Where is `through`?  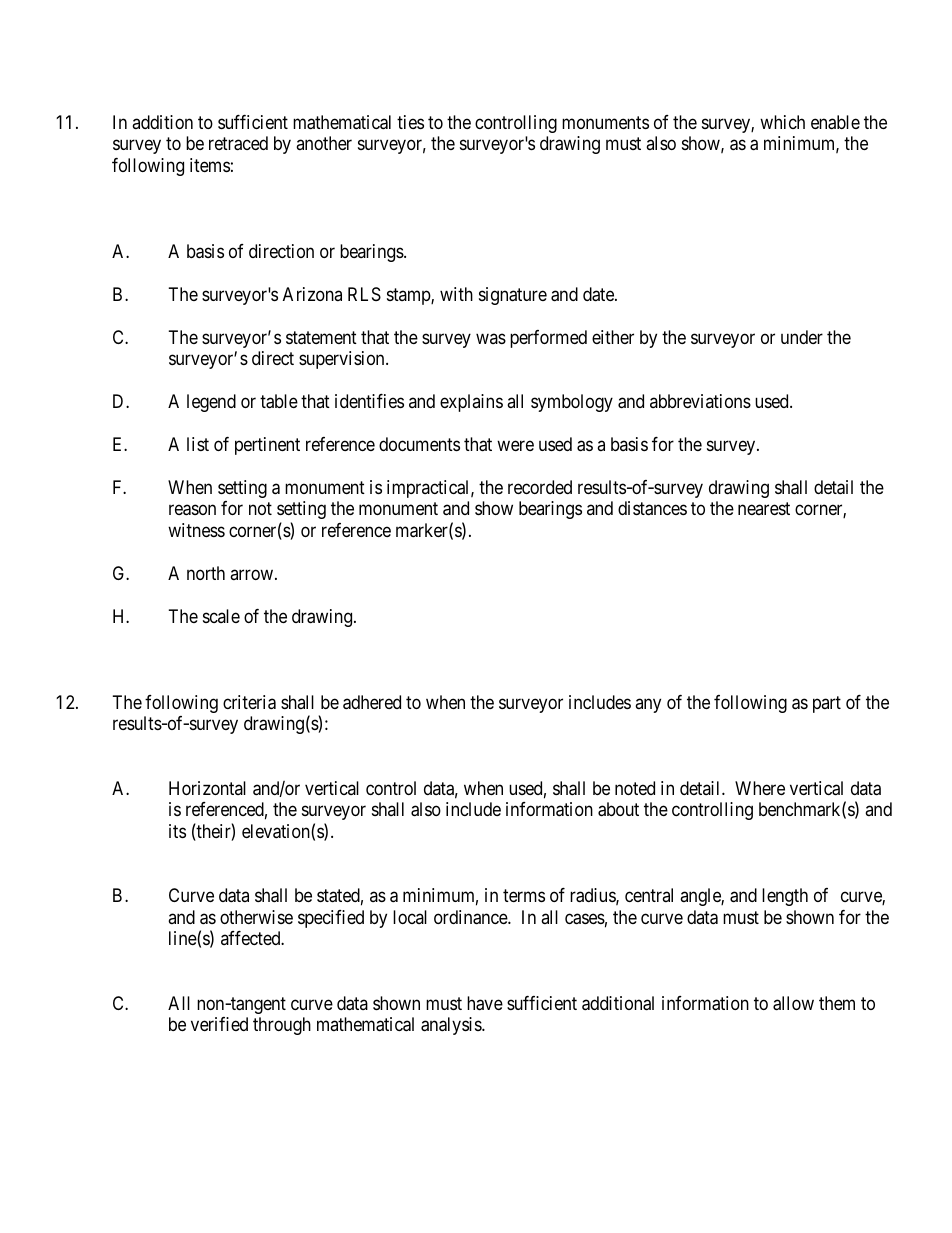 through is located at coordinates (282, 1026).
